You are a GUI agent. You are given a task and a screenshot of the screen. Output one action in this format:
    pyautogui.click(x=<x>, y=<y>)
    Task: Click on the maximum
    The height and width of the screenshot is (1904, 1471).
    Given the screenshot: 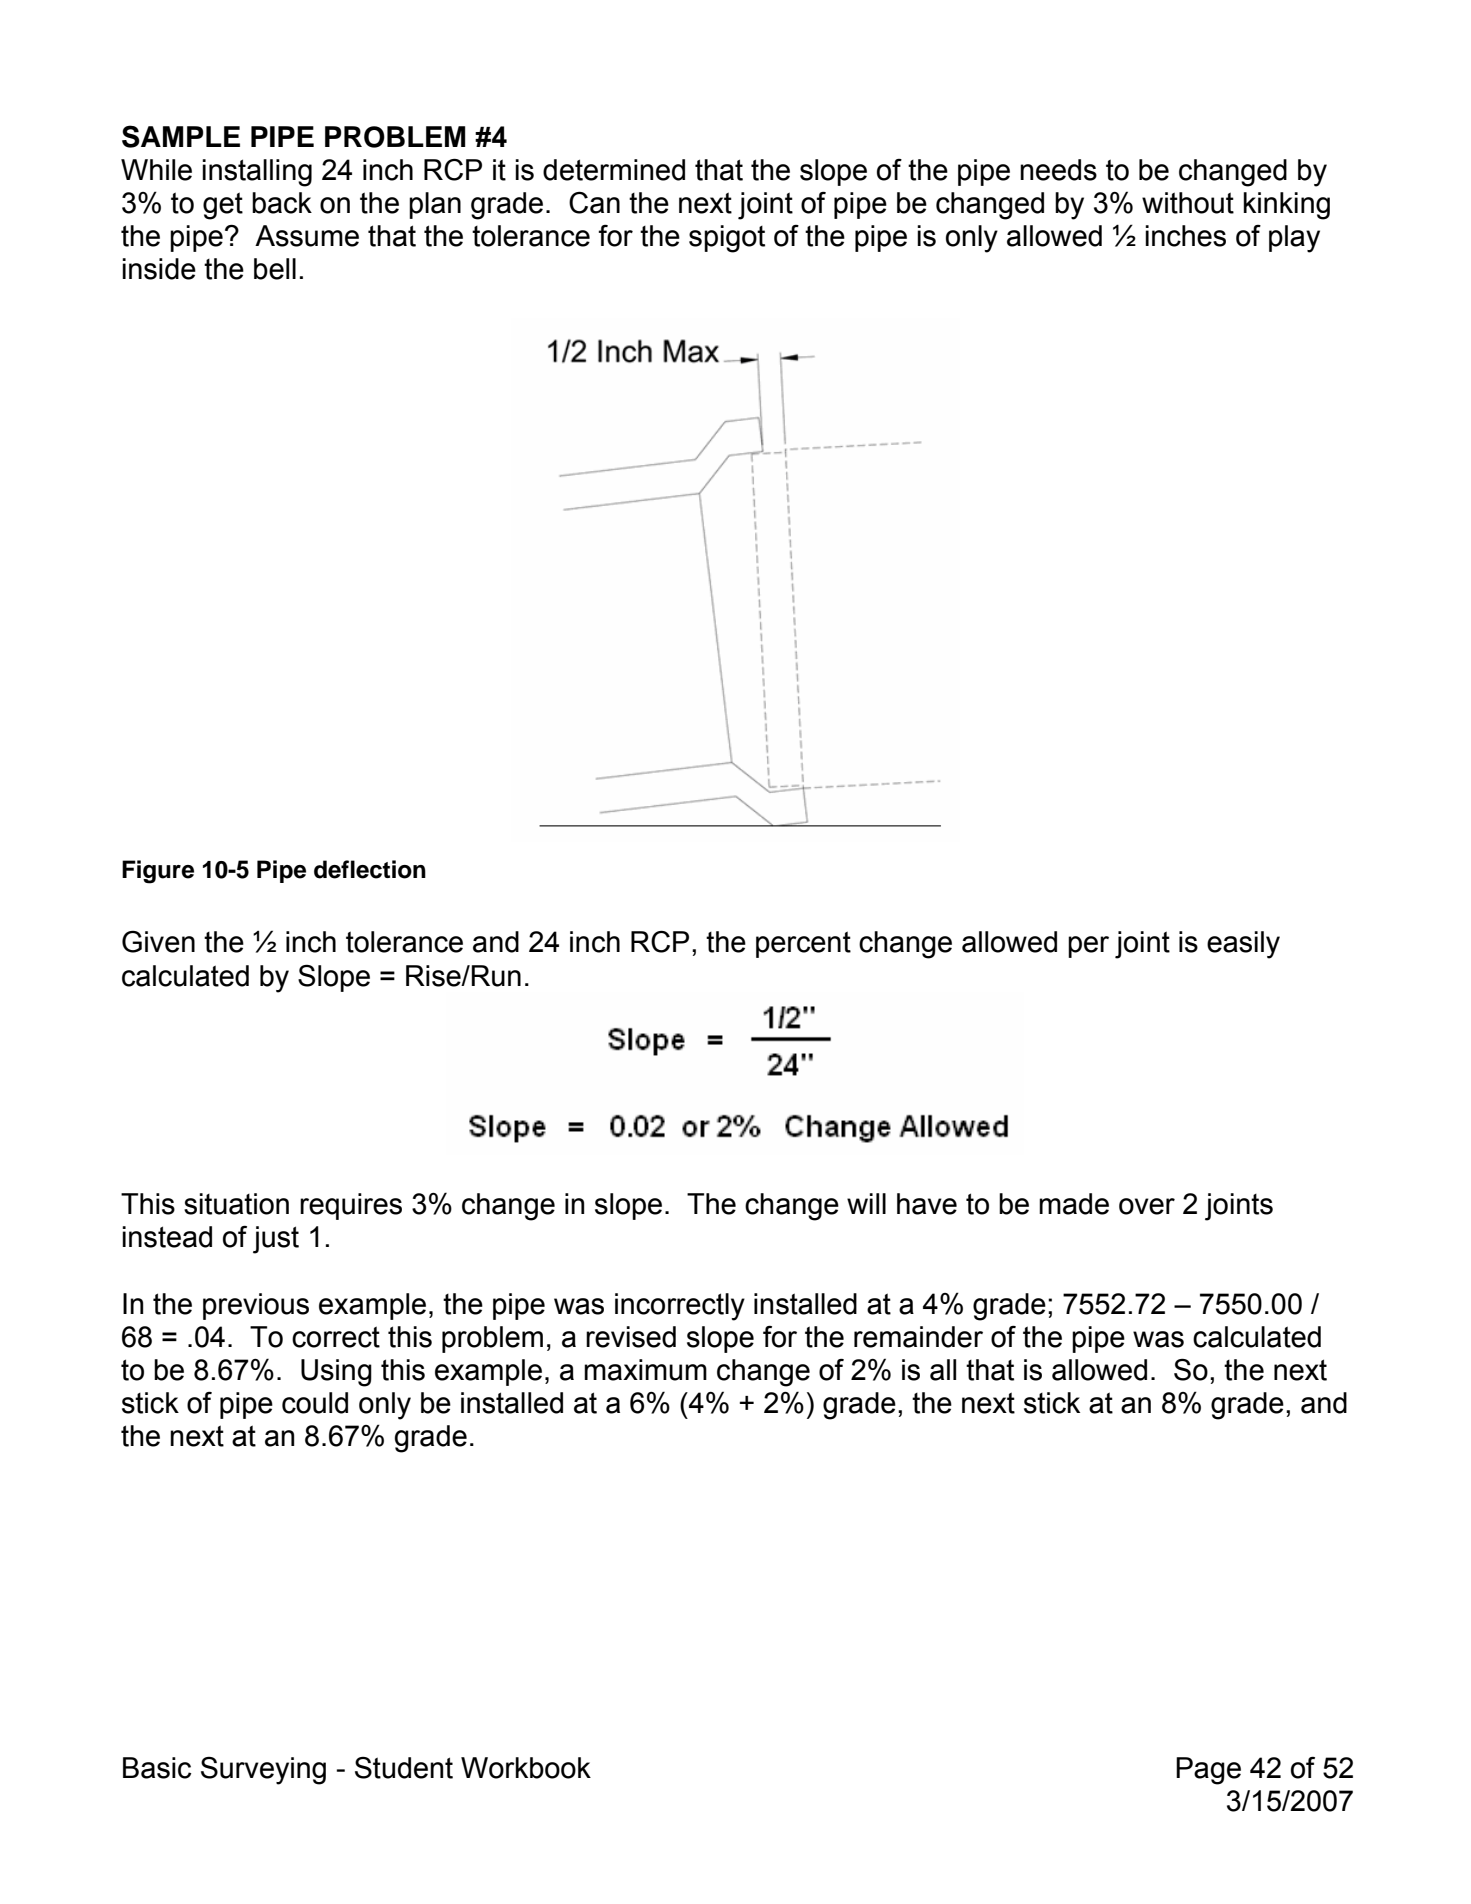 What is the action you would take?
    pyautogui.click(x=645, y=1370)
